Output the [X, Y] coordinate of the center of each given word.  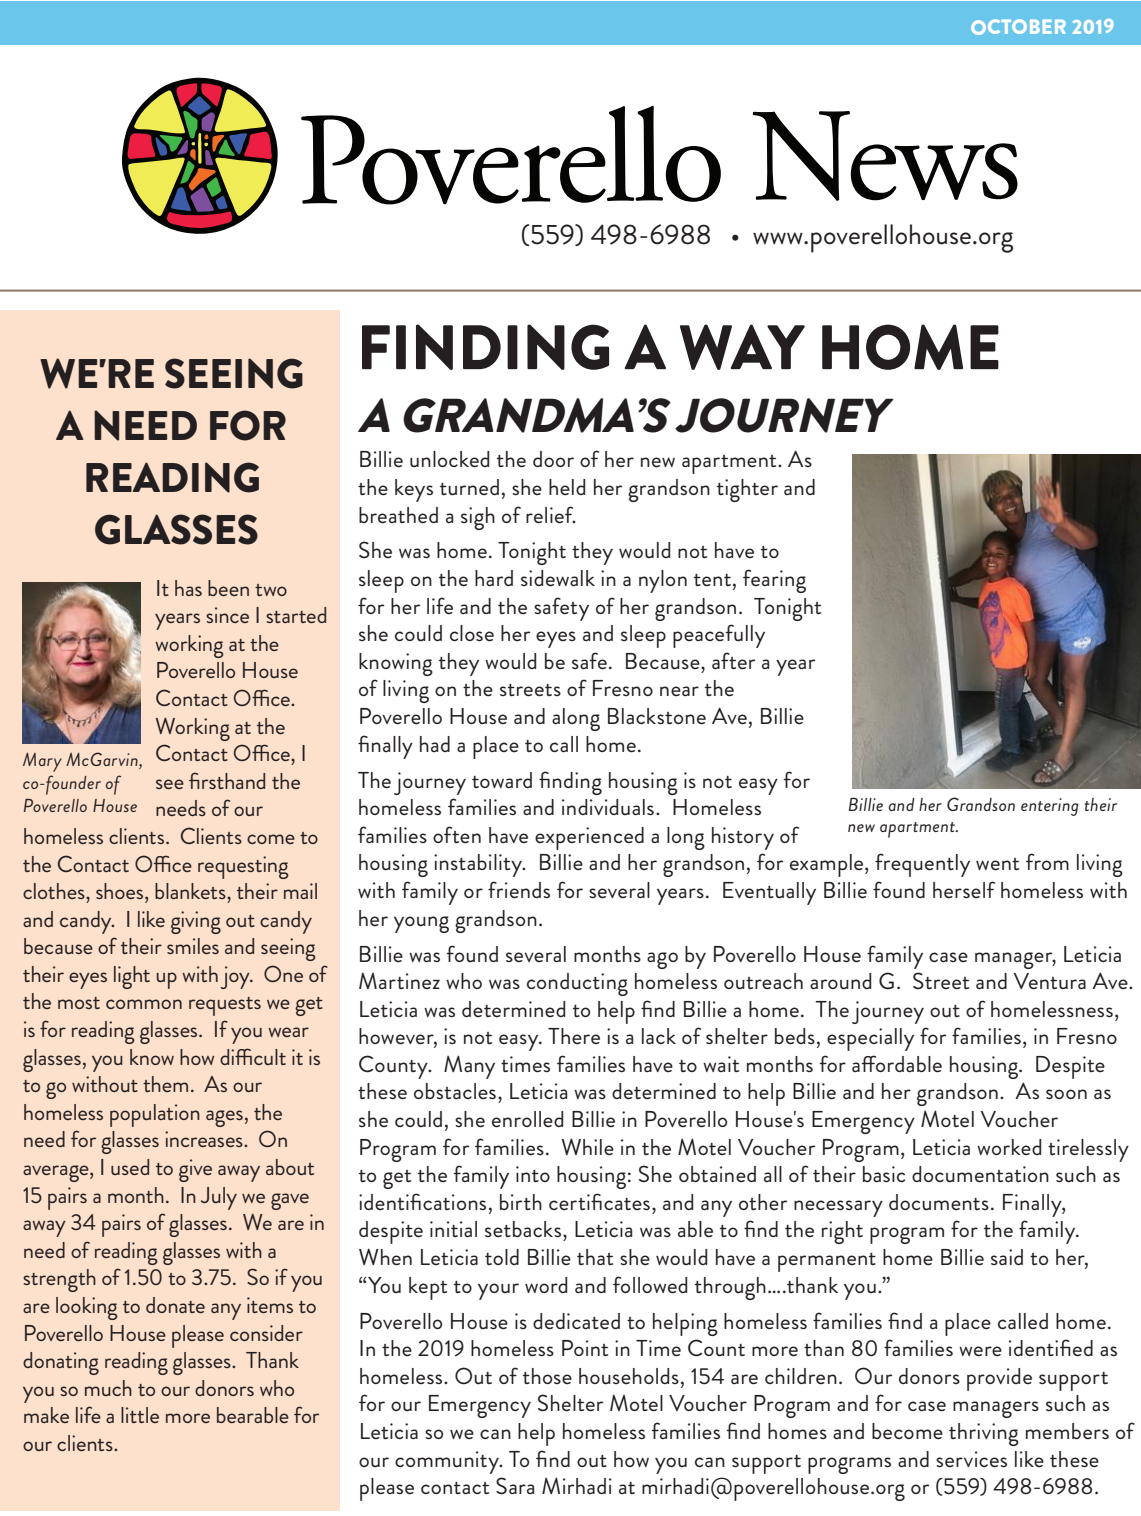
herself [964, 890]
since [227, 615]
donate [175, 1305]
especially [870, 1039]
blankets [191, 891]
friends [519, 890]
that [595, 1257]
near [679, 691]
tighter [747, 490]
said [1007, 1257]
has [188, 588]
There [574, 1036]
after [733, 661]
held [567, 487]
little [140, 1415]
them [165, 1084]
